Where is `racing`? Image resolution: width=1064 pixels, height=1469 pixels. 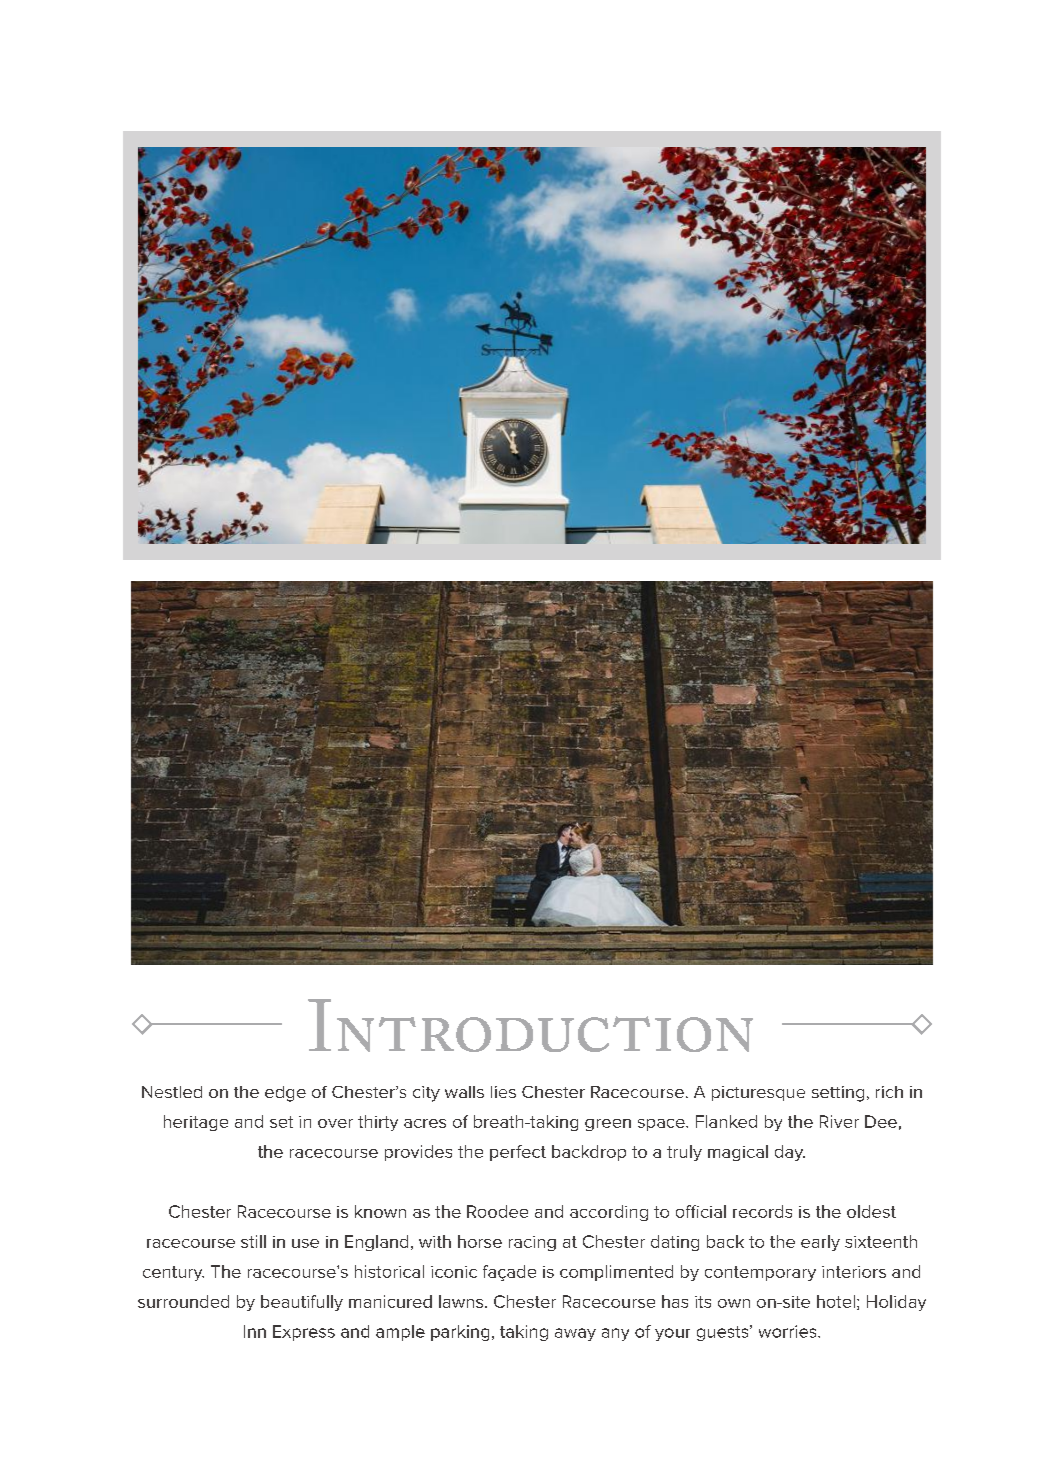
racing is located at coordinates (532, 1243).
